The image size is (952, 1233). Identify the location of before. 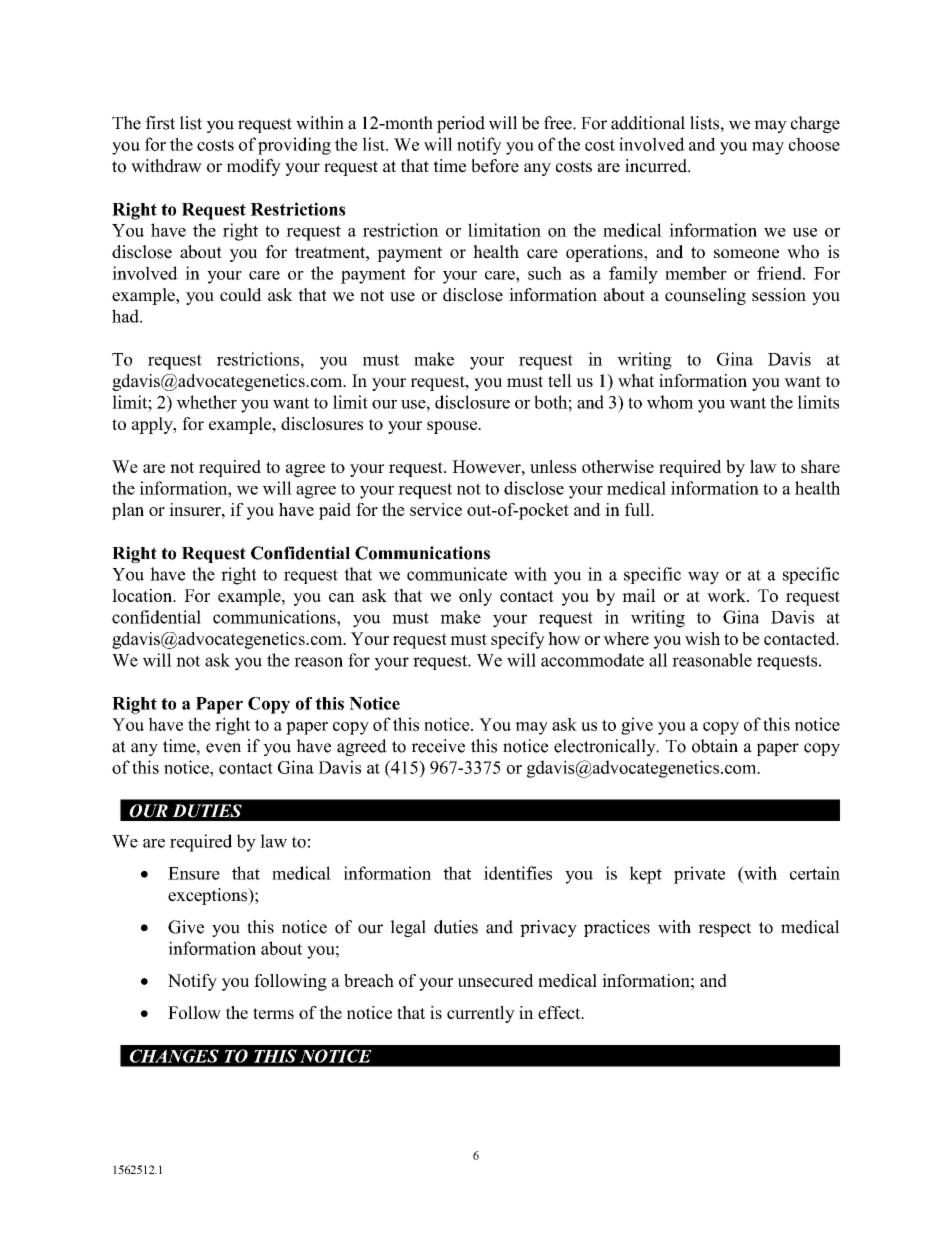
(495, 166).
